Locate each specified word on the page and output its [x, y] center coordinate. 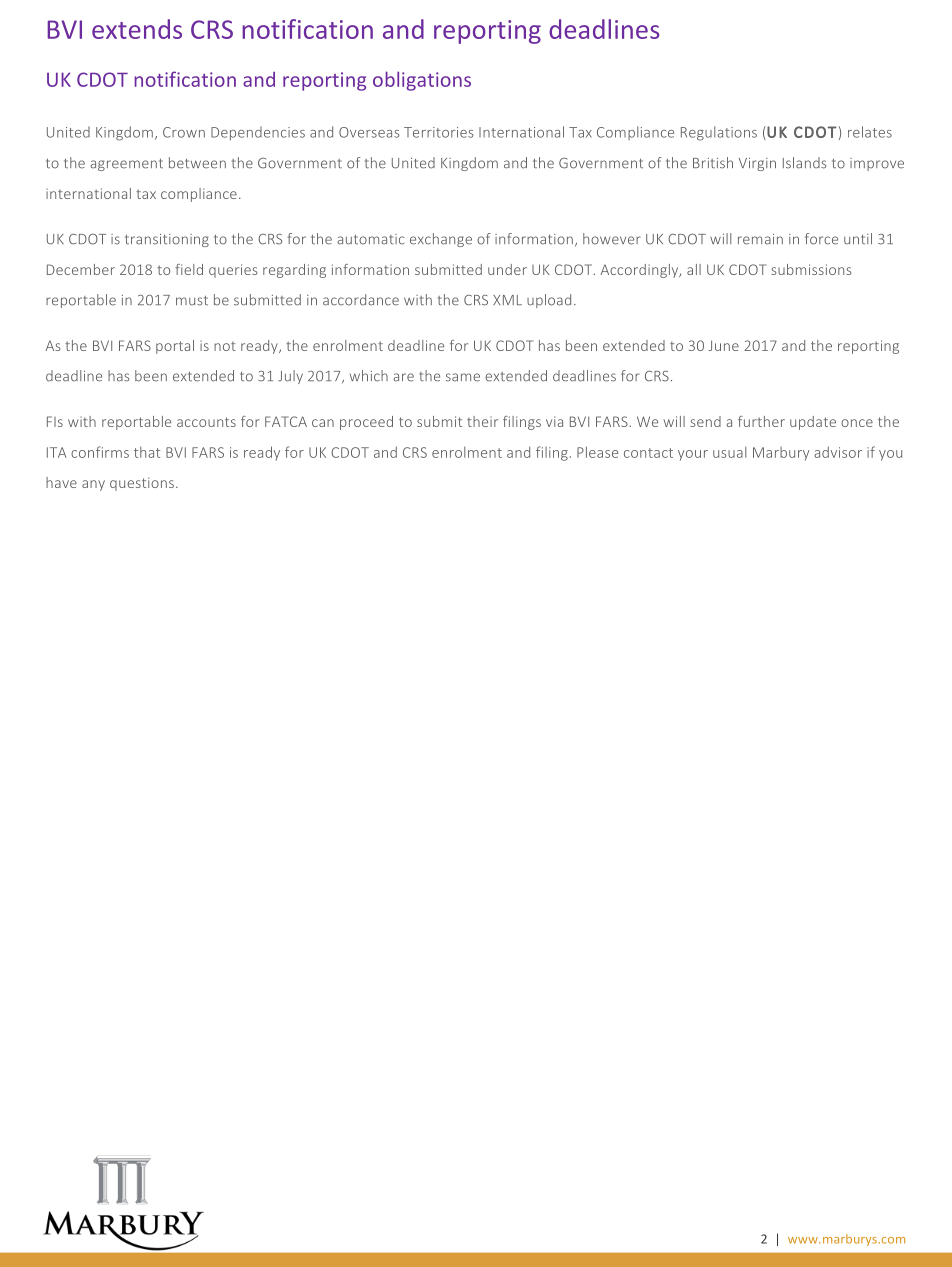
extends [137, 29]
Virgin [757, 164]
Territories [439, 132]
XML [507, 300]
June [723, 345]
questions [142, 484]
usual [729, 452]
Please [597, 452]
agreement [126, 165]
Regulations [719, 133]
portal [175, 347]
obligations [422, 81]
